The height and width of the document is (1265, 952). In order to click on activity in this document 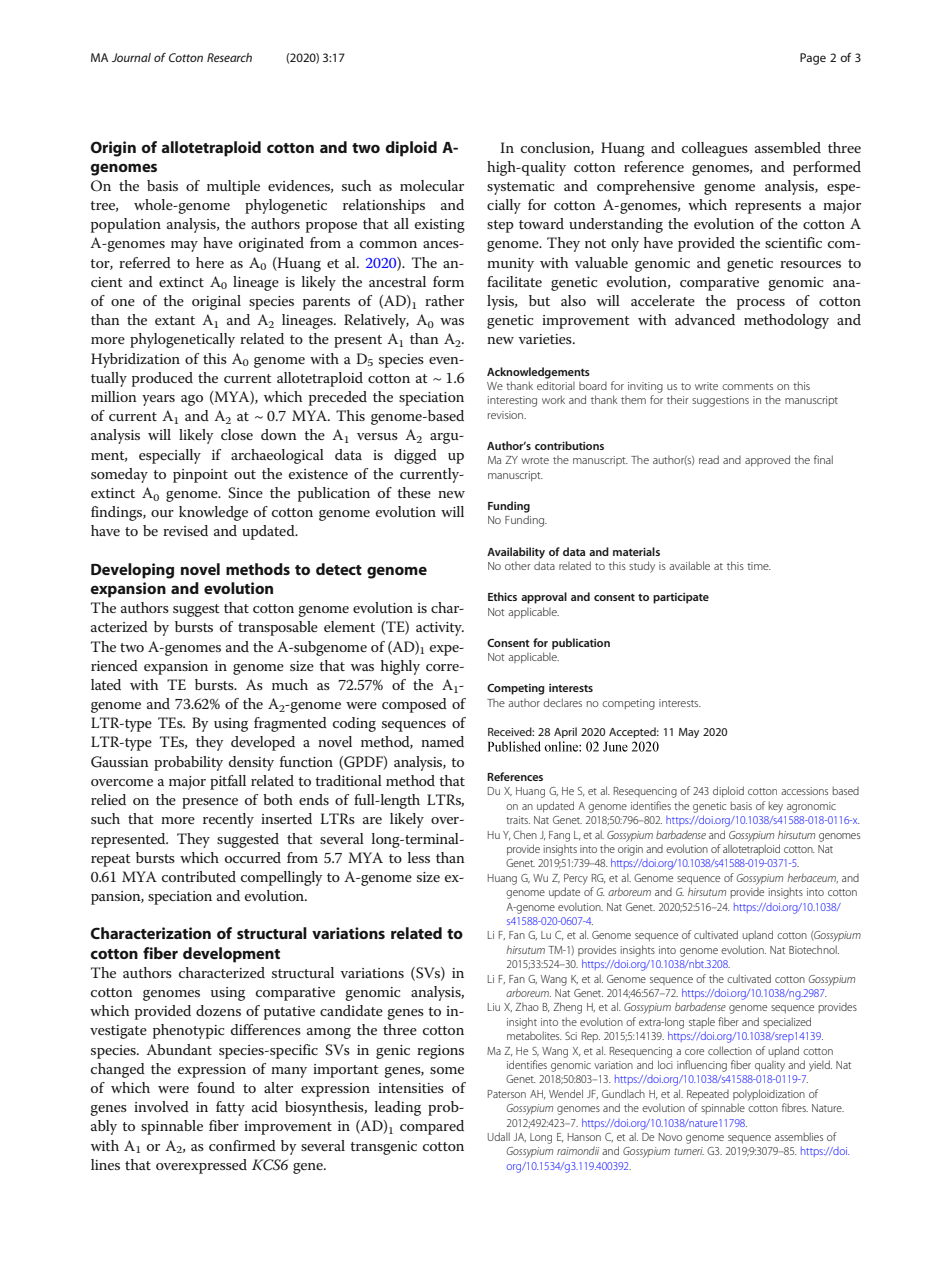, I will do `click(440, 629)`.
